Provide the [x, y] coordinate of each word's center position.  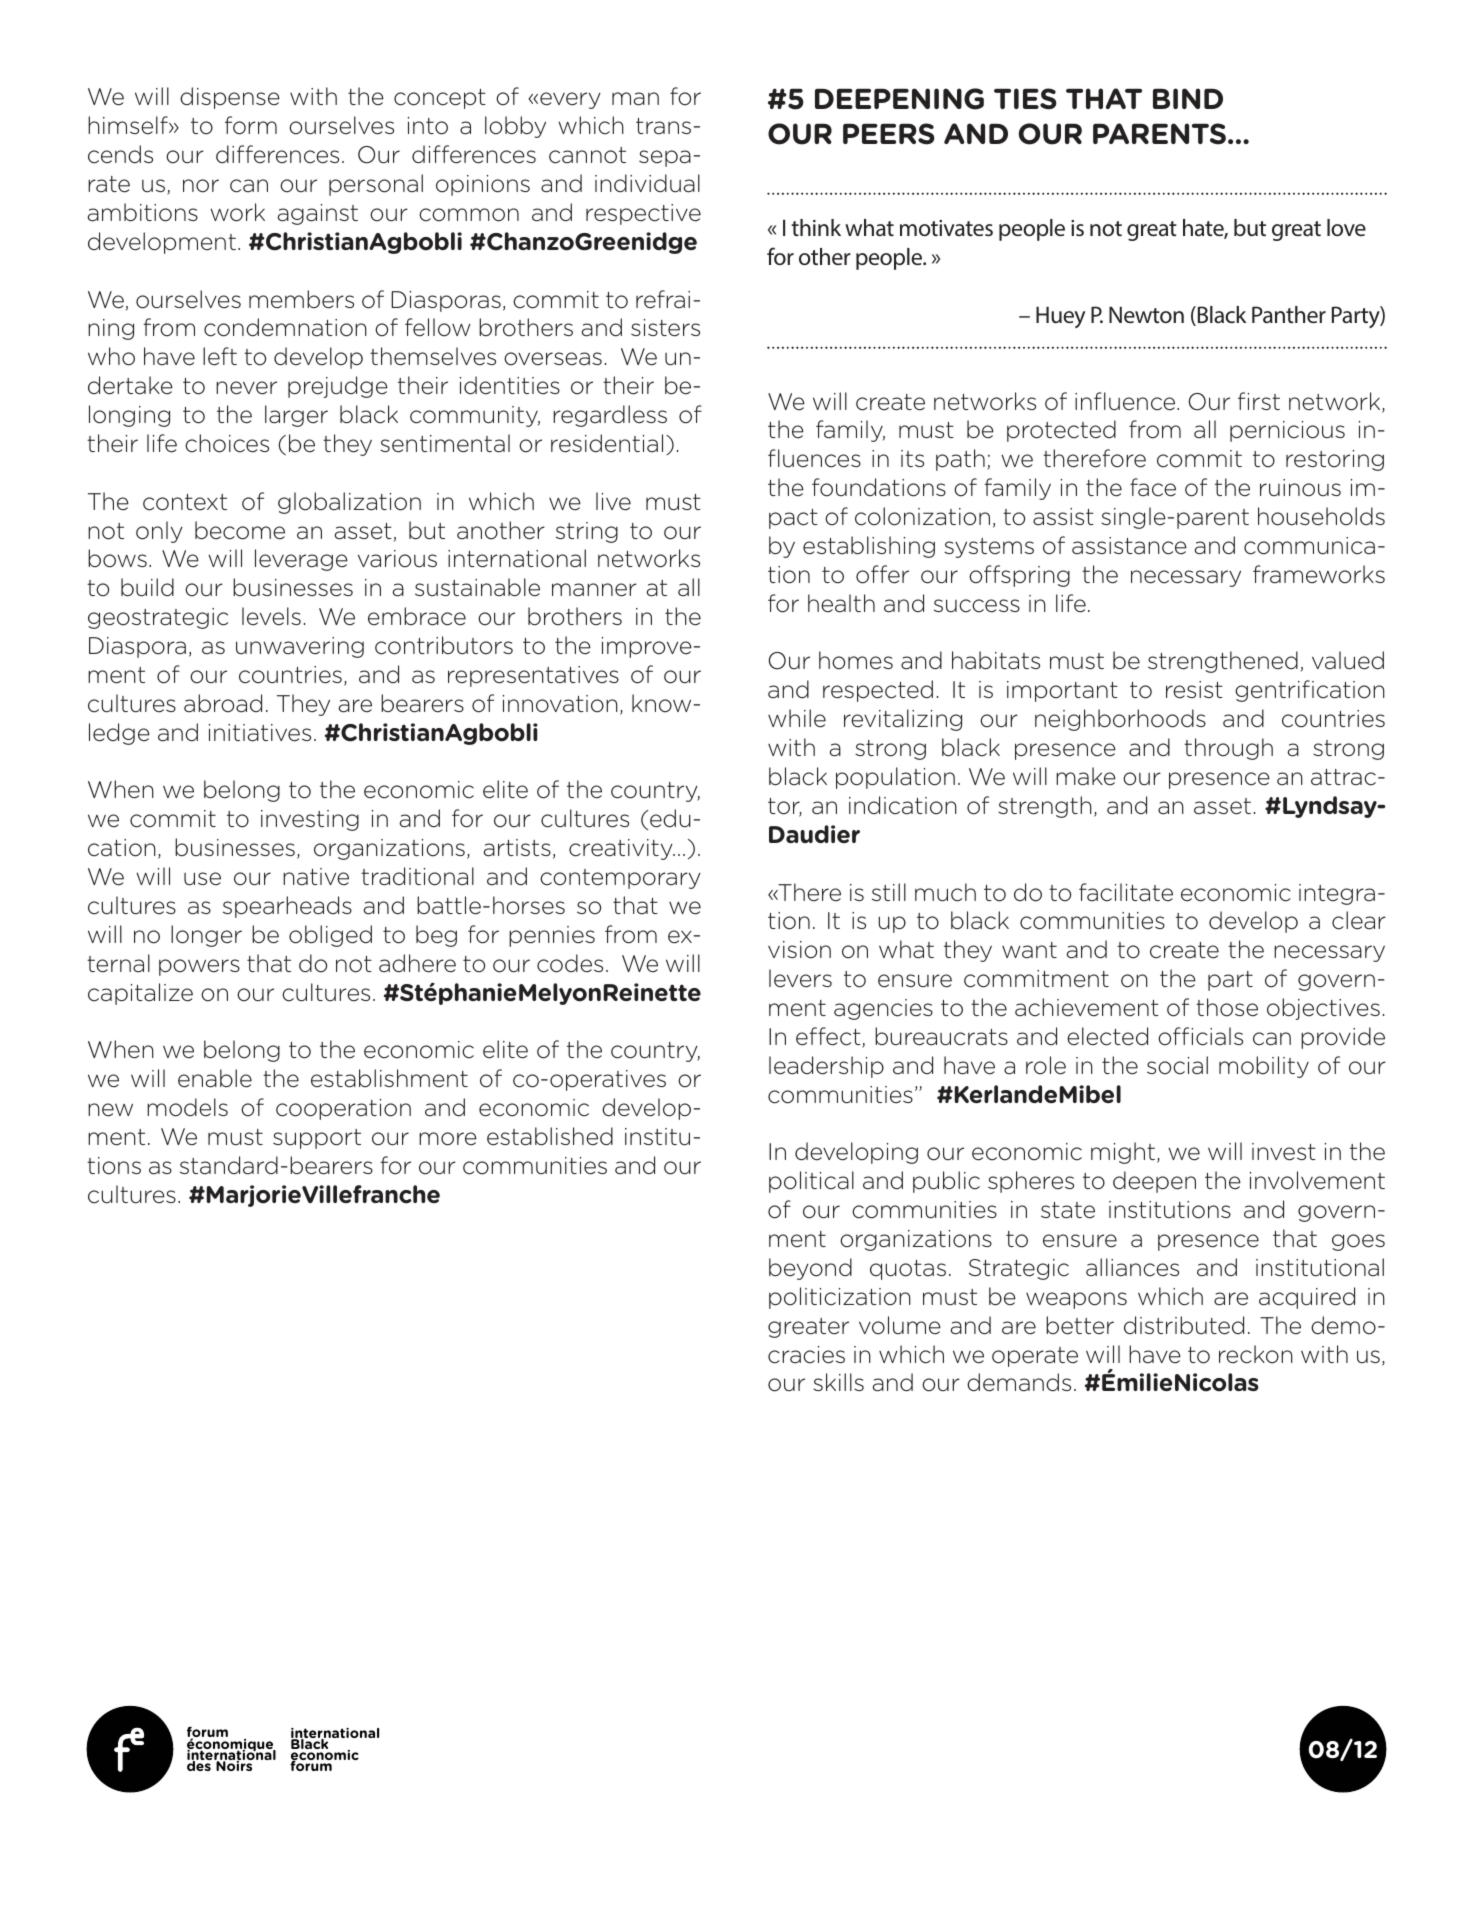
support [317, 1139]
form [251, 125]
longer [206, 936]
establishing [869, 547]
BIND [1188, 98]
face [1153, 487]
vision [799, 950]
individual [647, 183]
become [240, 530]
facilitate [1126, 892]
